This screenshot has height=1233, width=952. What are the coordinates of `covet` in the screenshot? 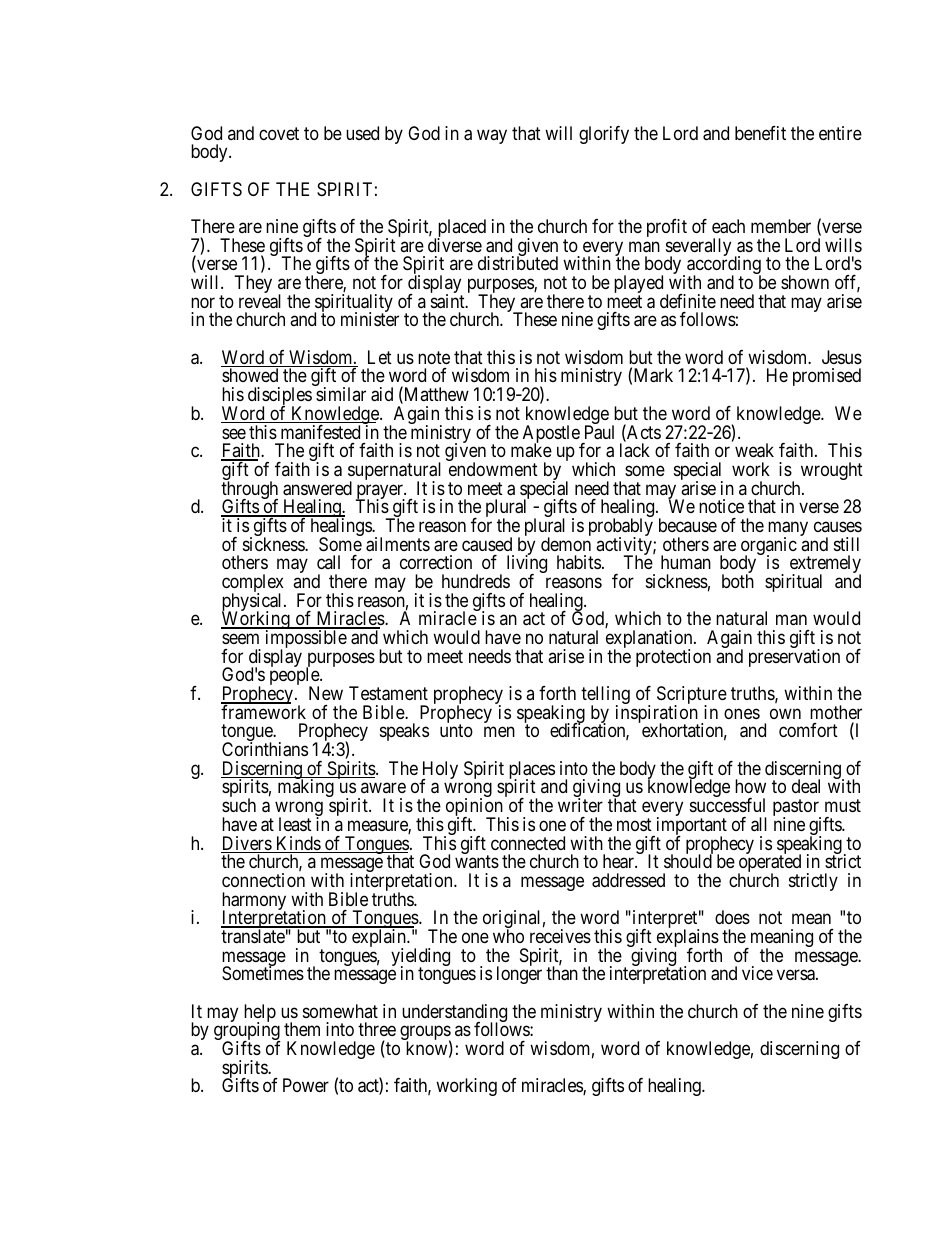 It's located at (279, 133).
